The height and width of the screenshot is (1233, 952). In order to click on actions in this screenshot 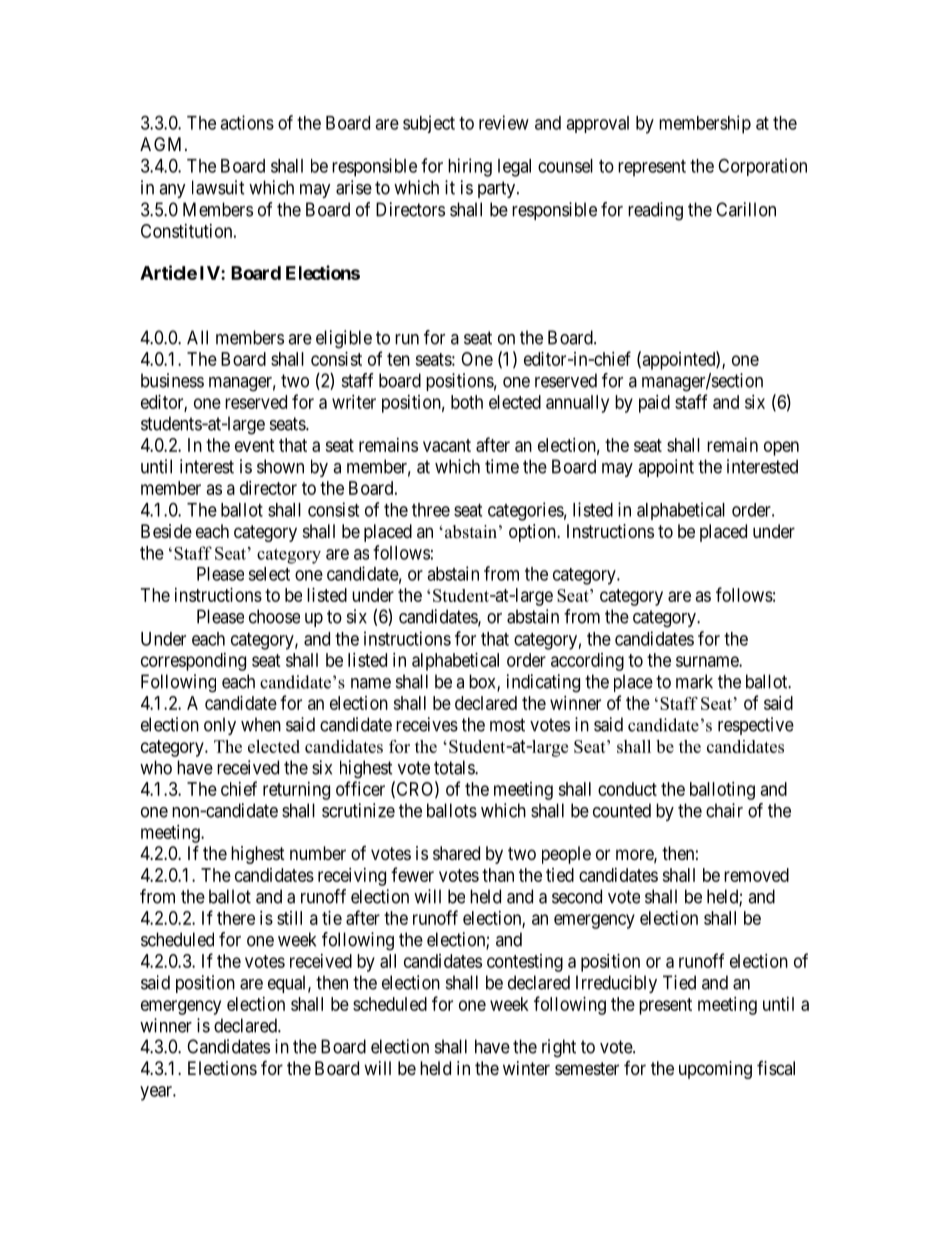, I will do `click(247, 122)`.
